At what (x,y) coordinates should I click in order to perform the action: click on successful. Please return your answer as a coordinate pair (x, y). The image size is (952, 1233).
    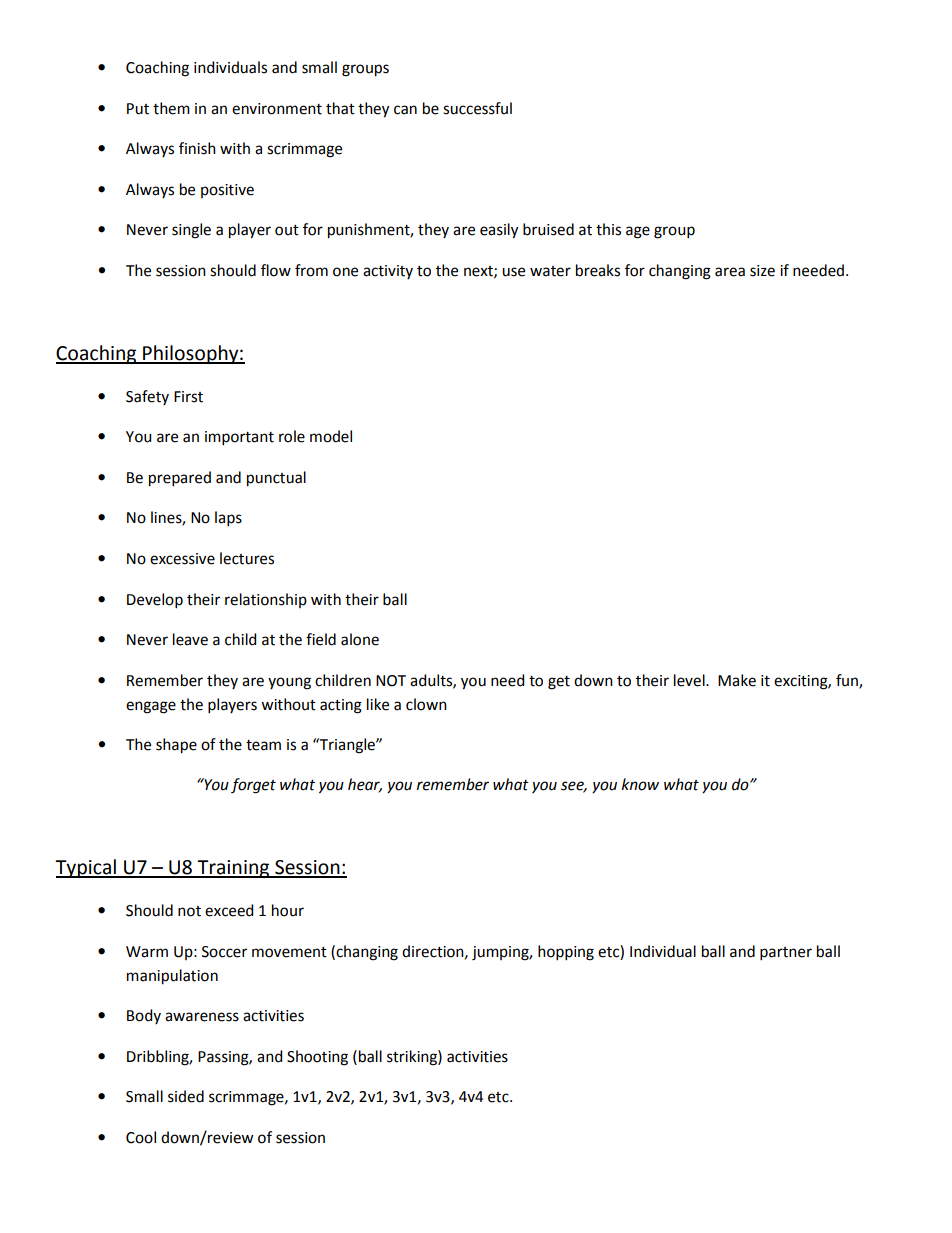
    Looking at the image, I should click on (477, 108).
